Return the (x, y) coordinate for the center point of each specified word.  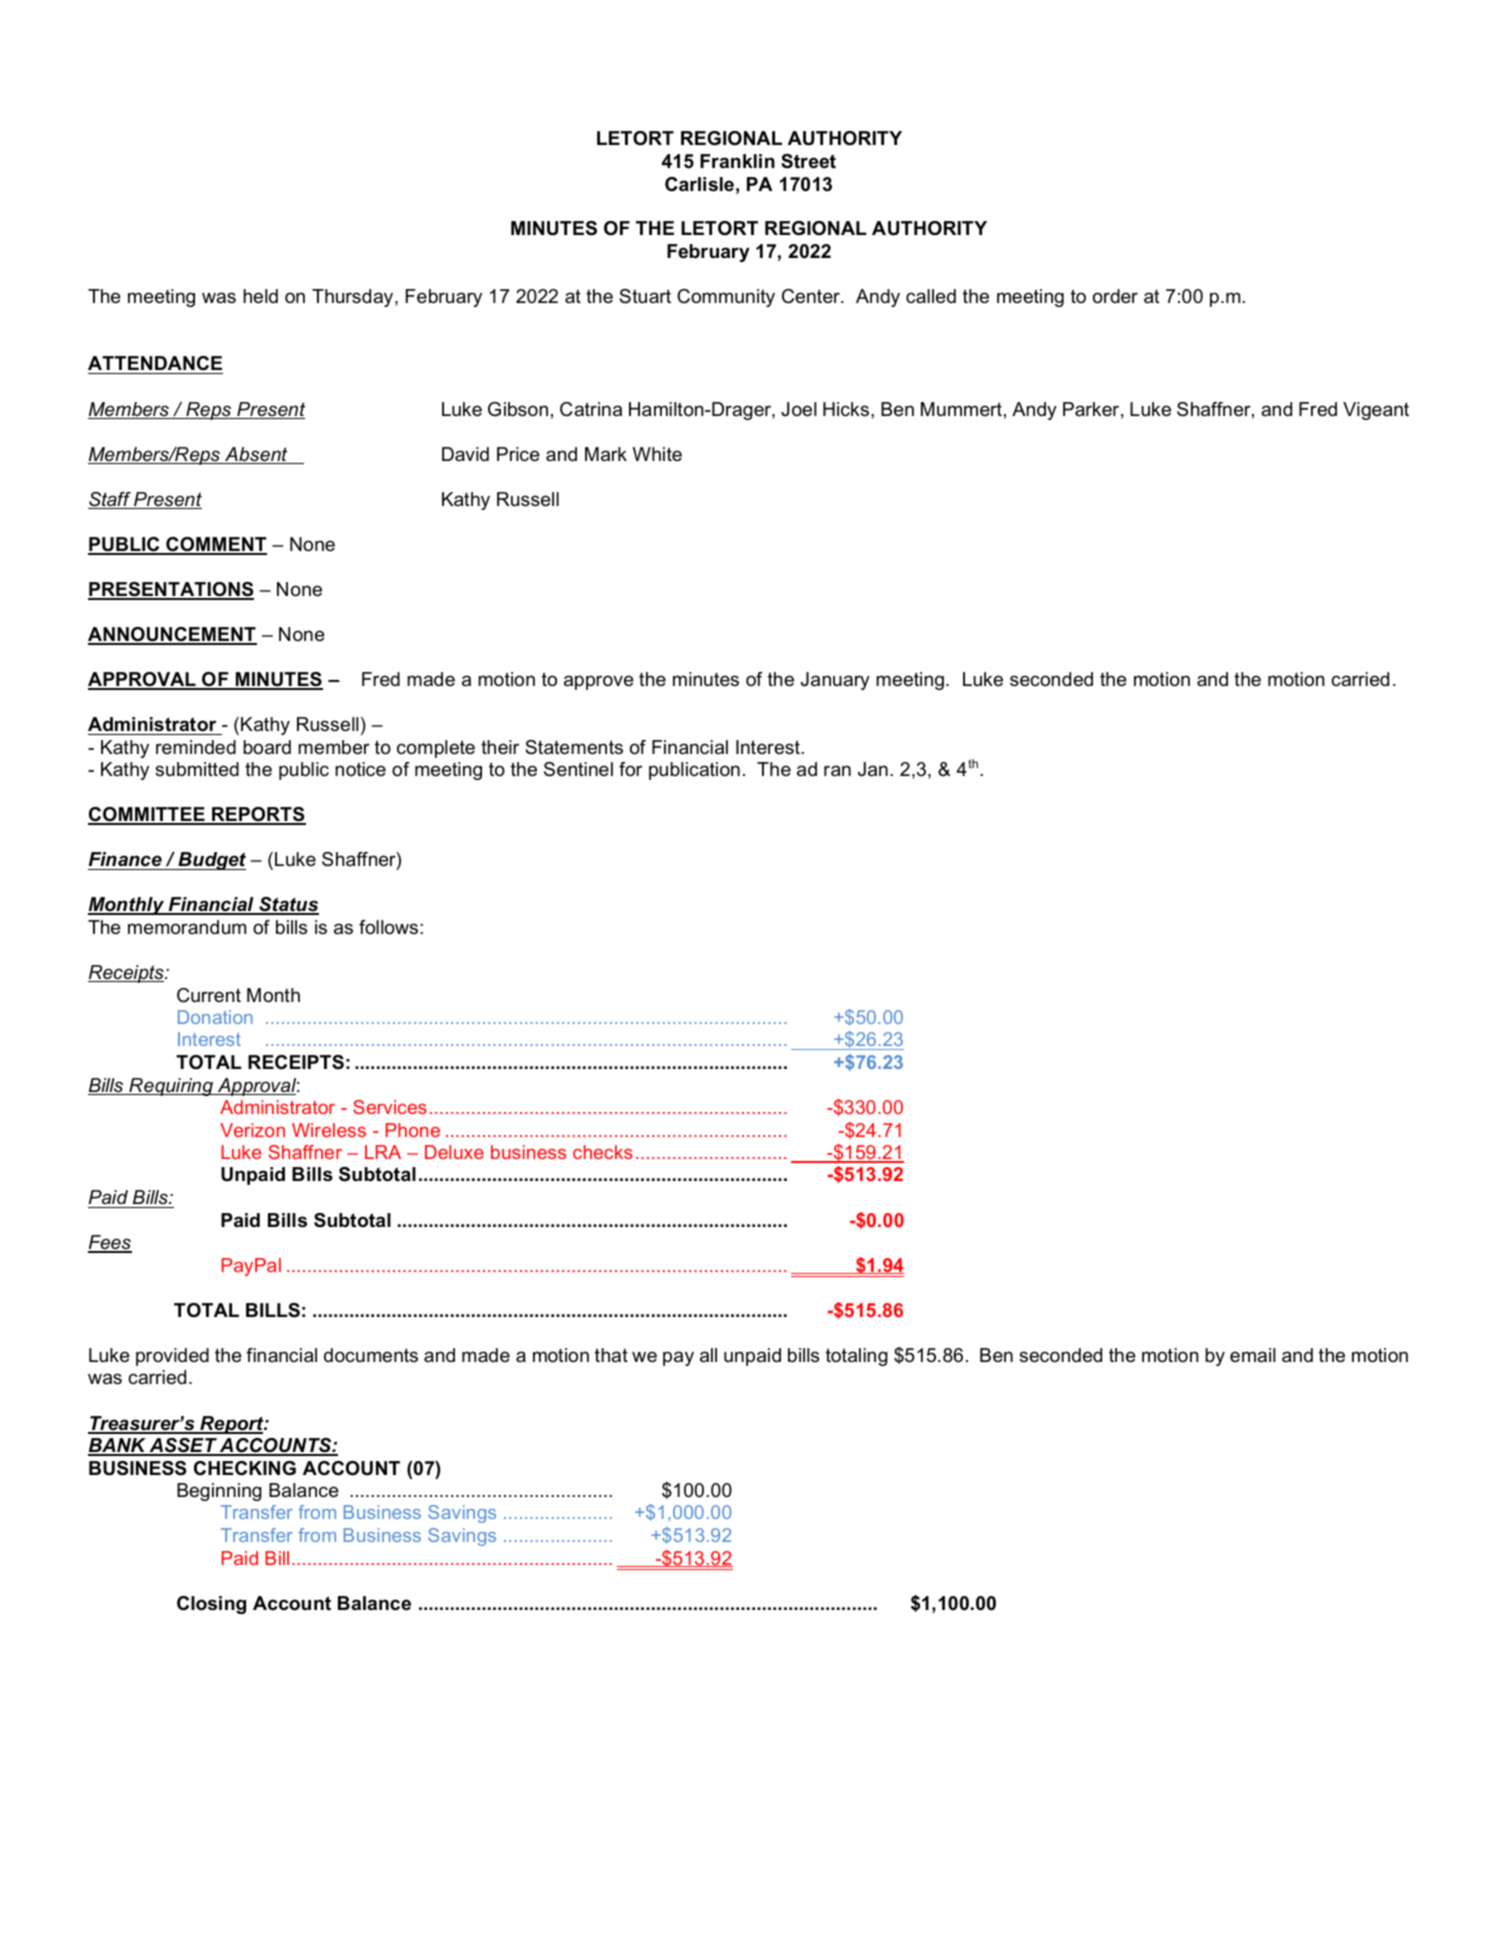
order (1115, 296)
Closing (211, 1605)
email (1253, 1355)
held (260, 296)
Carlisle (699, 184)
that (611, 1355)
